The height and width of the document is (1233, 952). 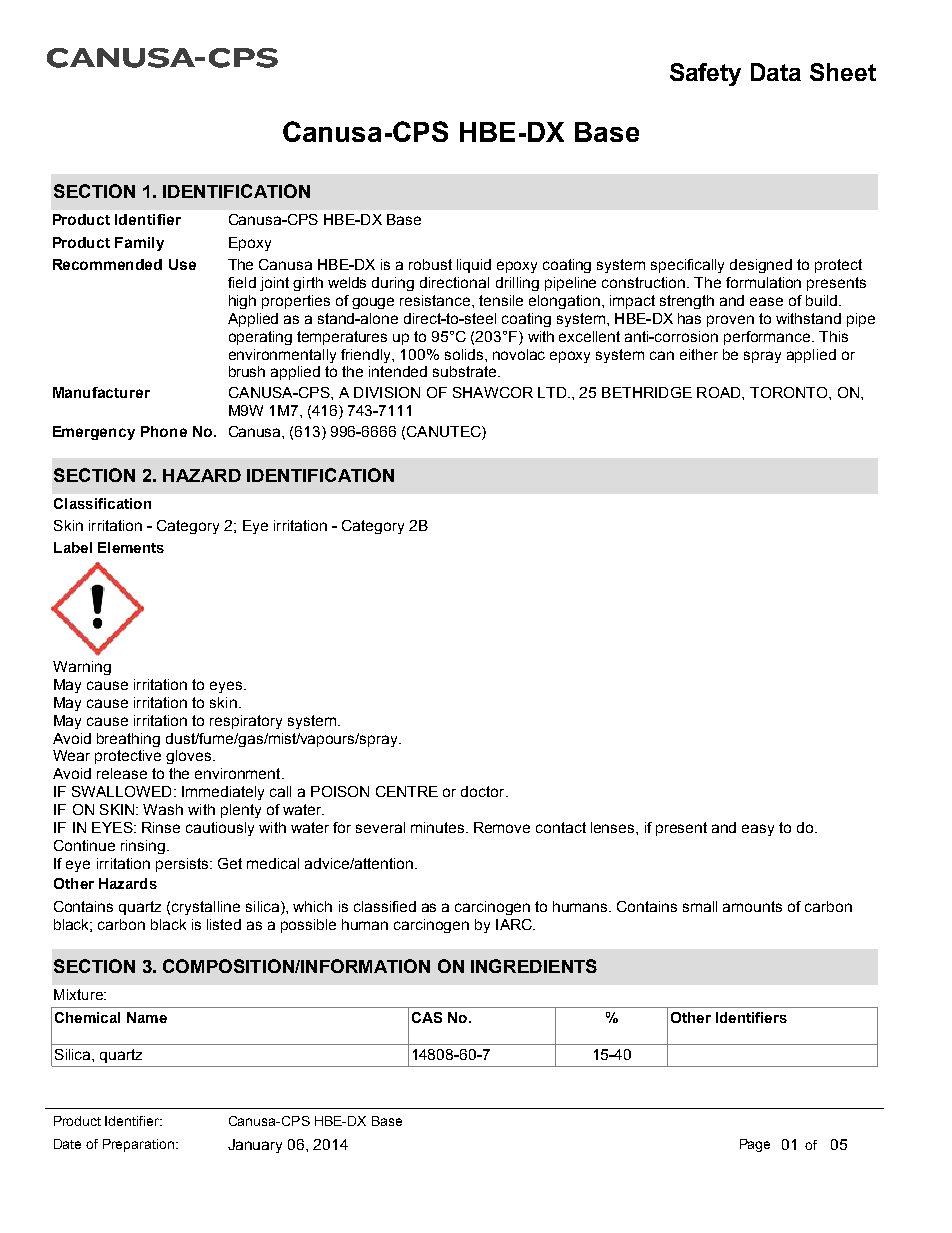 I want to click on doctor, so click(x=484, y=791).
